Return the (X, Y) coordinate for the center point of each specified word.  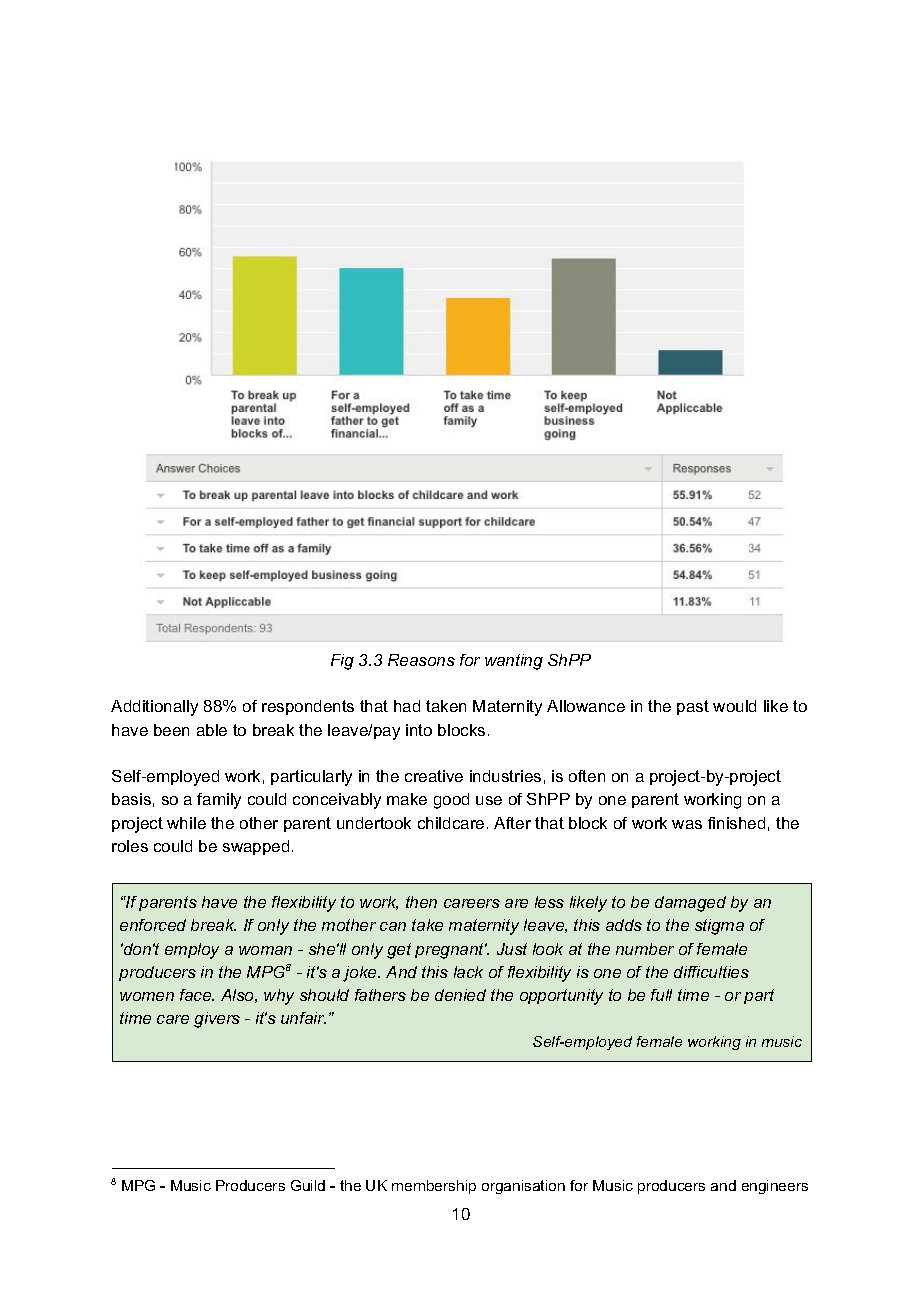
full (661, 995)
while (186, 823)
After (512, 823)
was (687, 824)
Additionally (154, 708)
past (693, 707)
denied (460, 995)
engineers (775, 1187)
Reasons (421, 660)
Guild (308, 1185)
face (197, 995)
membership (434, 1187)
